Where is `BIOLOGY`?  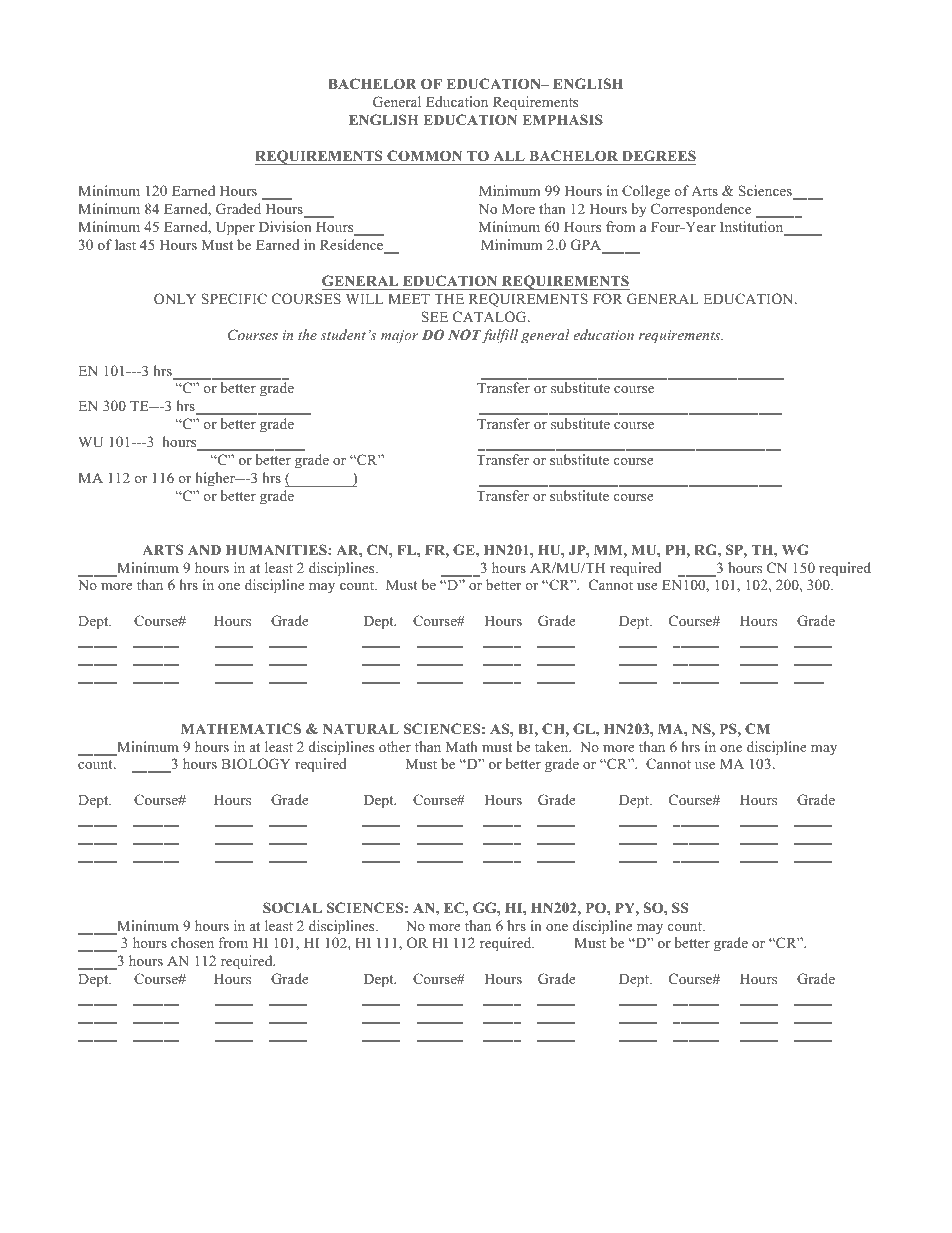 BIOLOGY is located at coordinates (255, 764).
